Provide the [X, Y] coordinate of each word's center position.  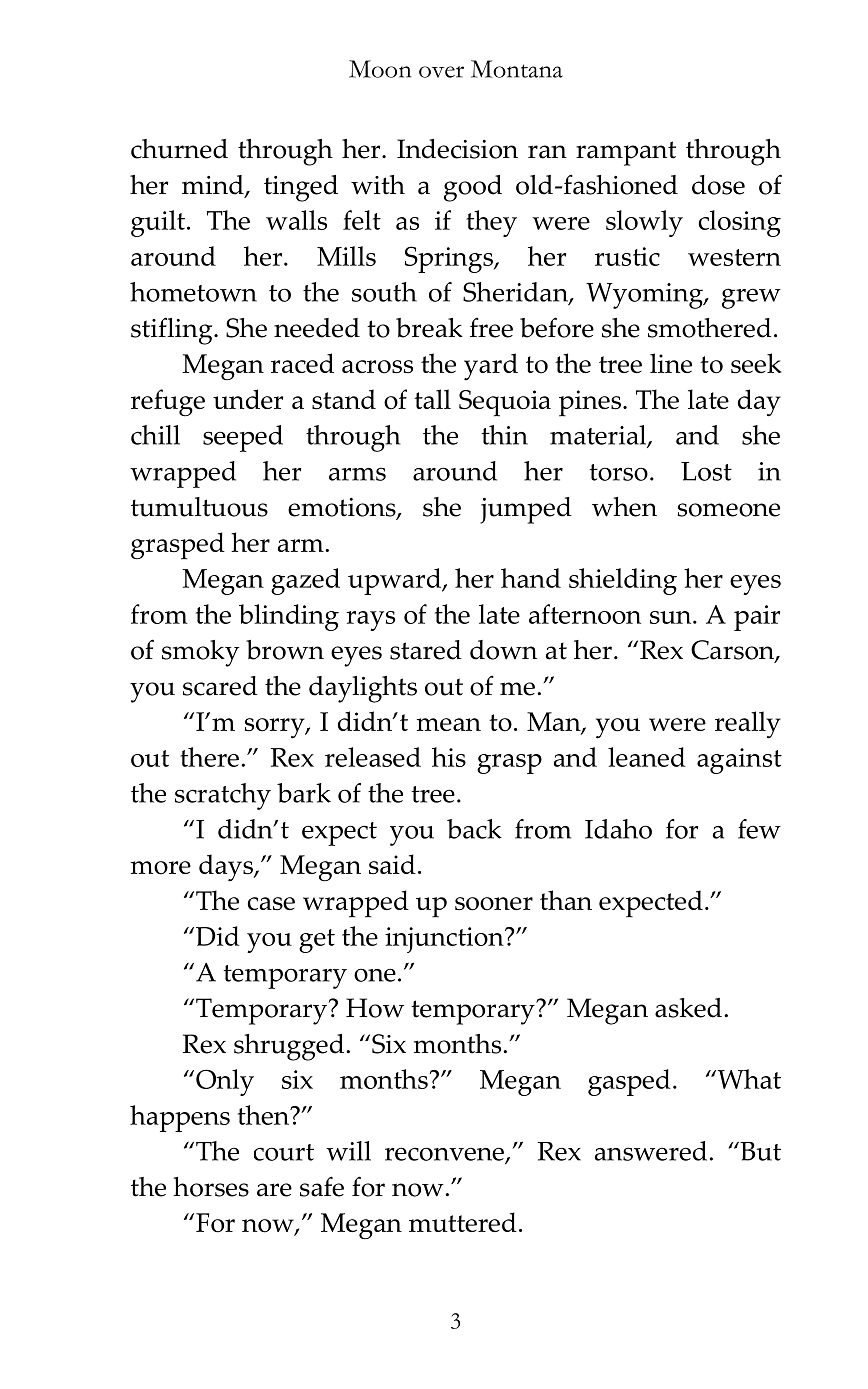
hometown [193, 292]
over [441, 72]
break [429, 328]
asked [688, 1008]
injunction [445, 940]
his [449, 757]
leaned [647, 757]
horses [211, 1187]
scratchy [223, 796]
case [271, 903]
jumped [526, 510]
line [671, 363]
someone [728, 510]
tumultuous [199, 507]
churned [179, 149]
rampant [626, 153]
